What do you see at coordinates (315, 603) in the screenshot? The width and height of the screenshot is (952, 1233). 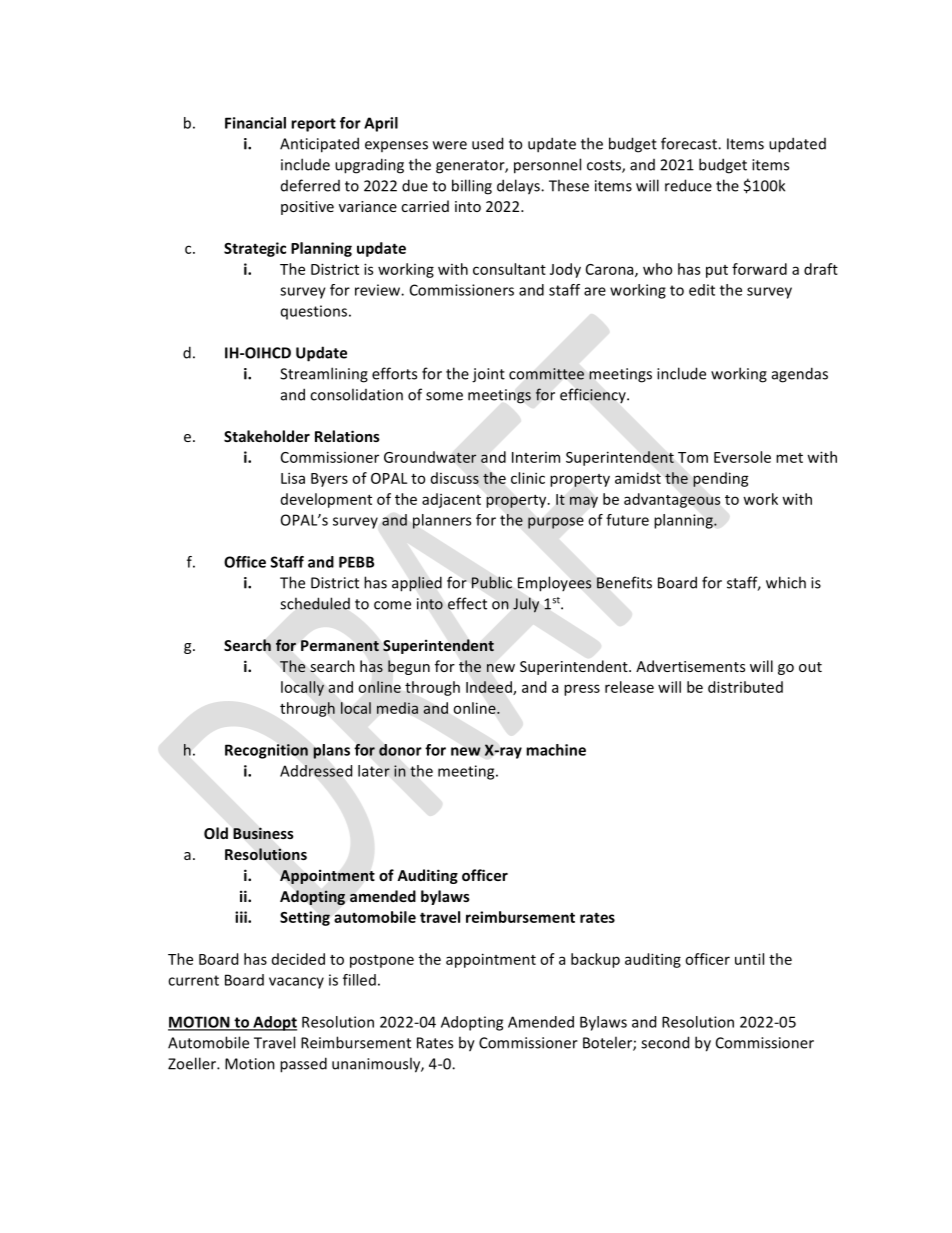 I see `scheduled` at bounding box center [315, 603].
